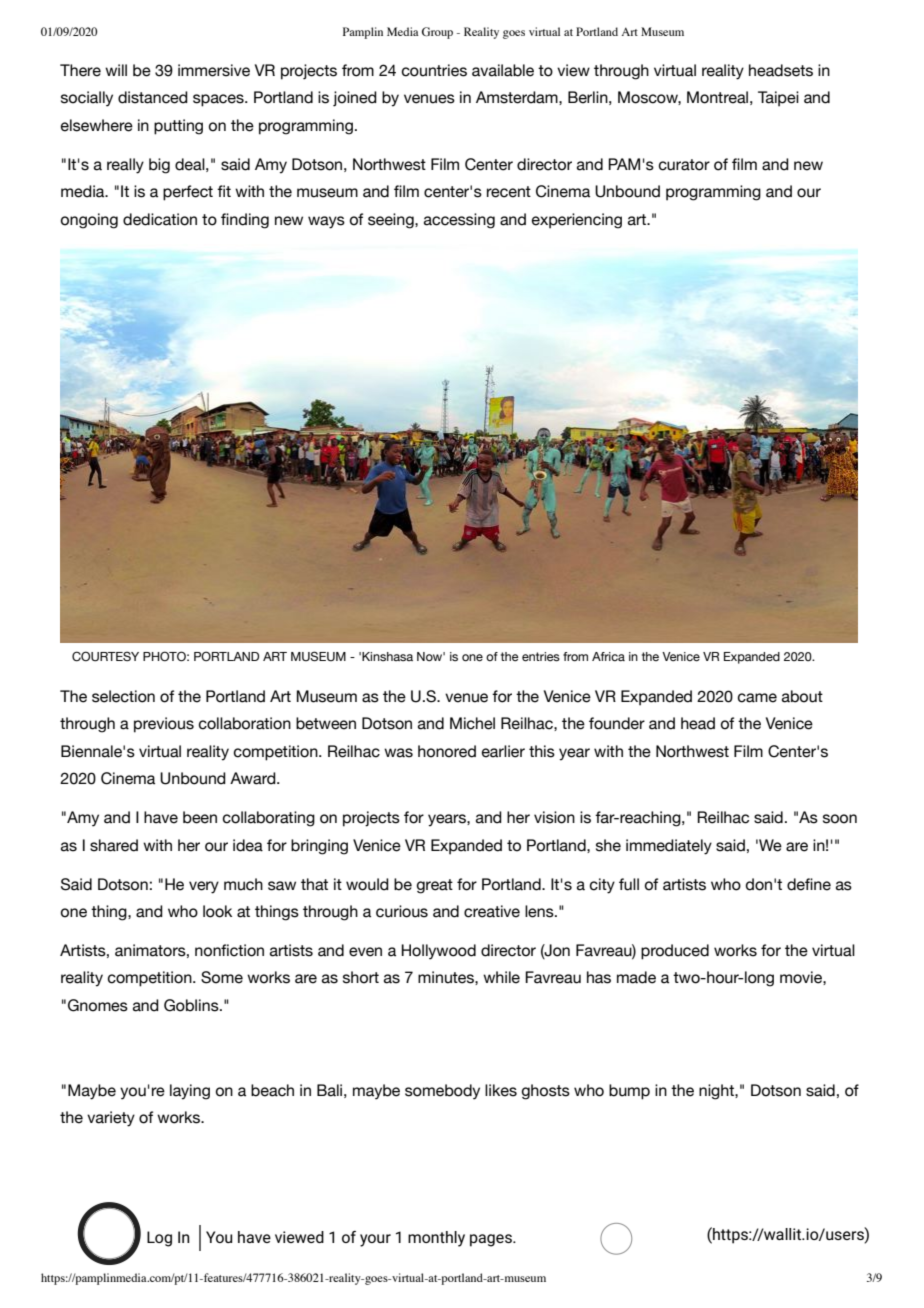 The height and width of the image is (1308, 924). Describe the element at coordinates (434, 70) in the image. I see `countries` at that location.
